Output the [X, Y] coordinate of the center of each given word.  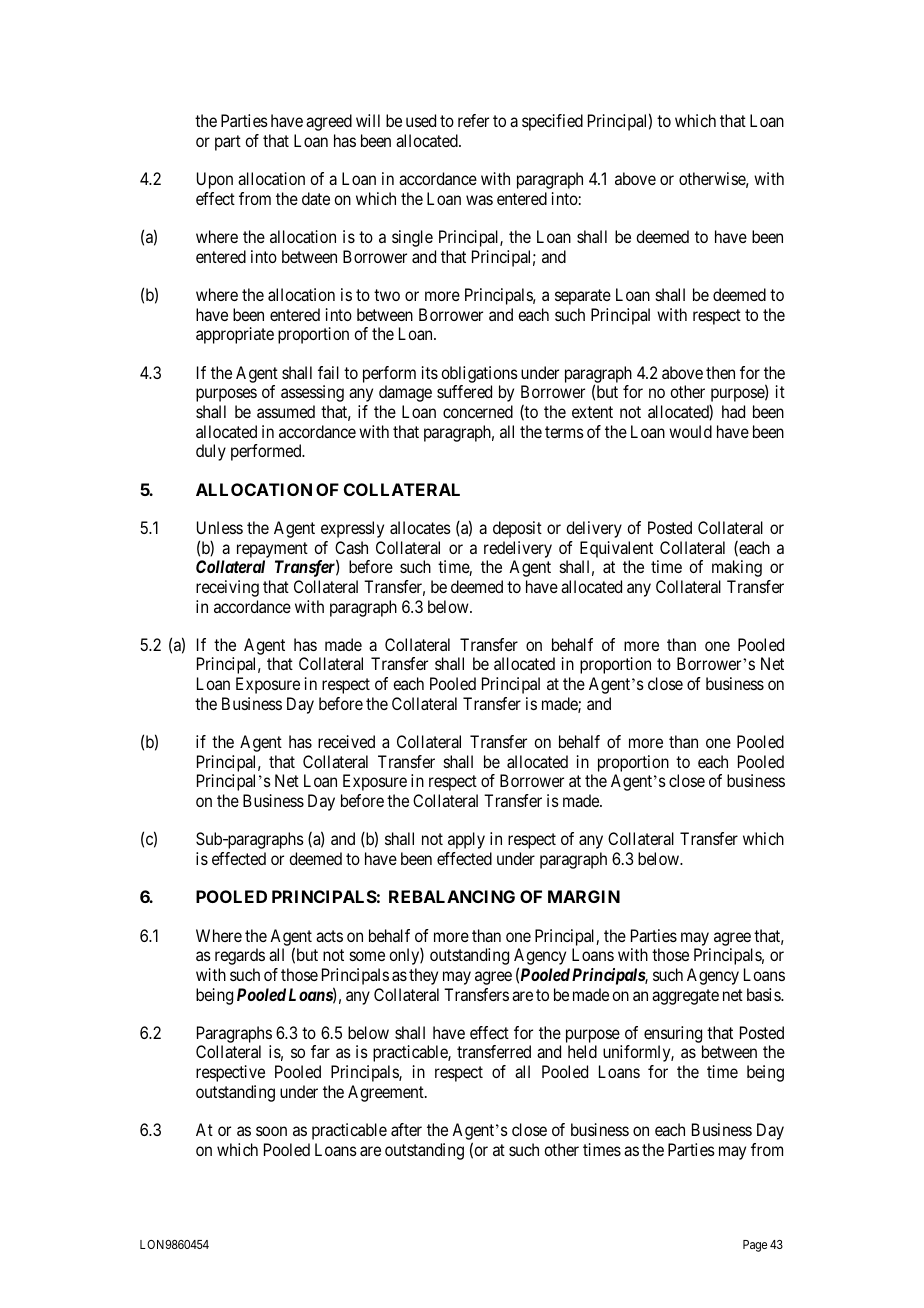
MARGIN [584, 896]
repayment [272, 550]
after [406, 1129]
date [316, 198]
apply [466, 840]
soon [271, 1131]
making [737, 568]
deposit [517, 529]
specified [552, 122]
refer [473, 120]
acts [329, 936]
